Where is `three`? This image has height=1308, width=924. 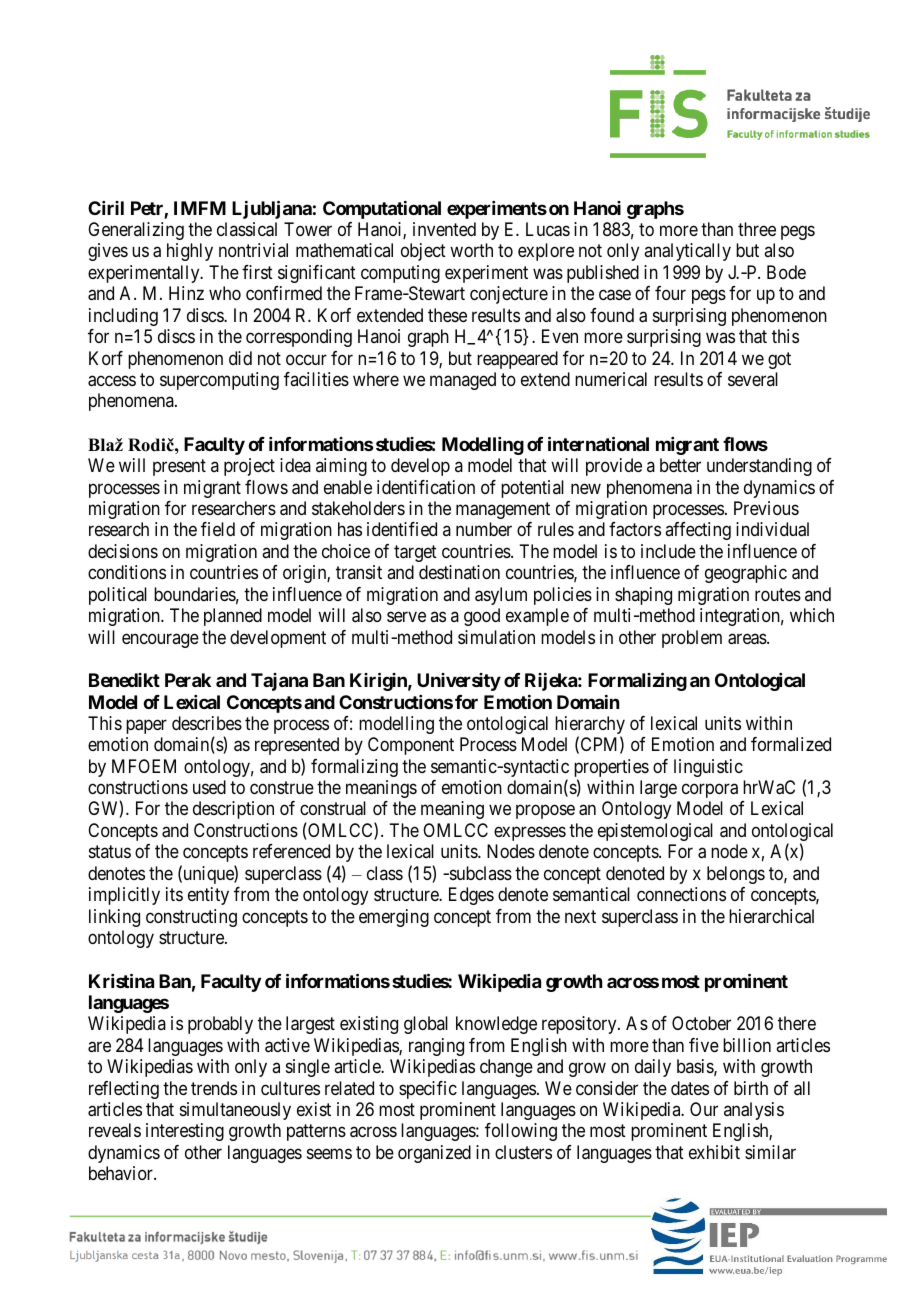
three is located at coordinates (757, 229).
